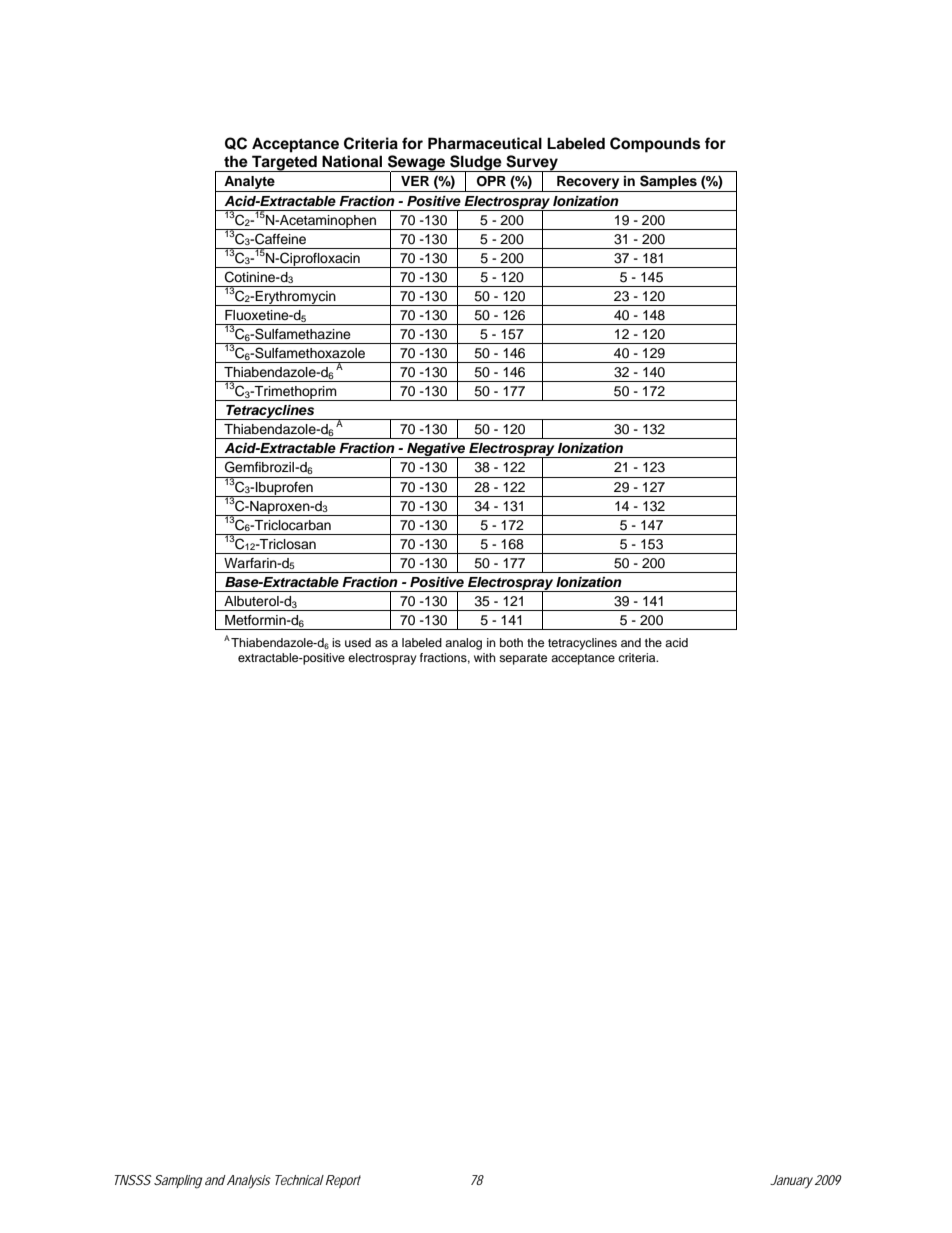 The width and height of the screenshot is (952, 1233). Describe the element at coordinates (532, 164) in the screenshot. I see `Survey` at that location.
